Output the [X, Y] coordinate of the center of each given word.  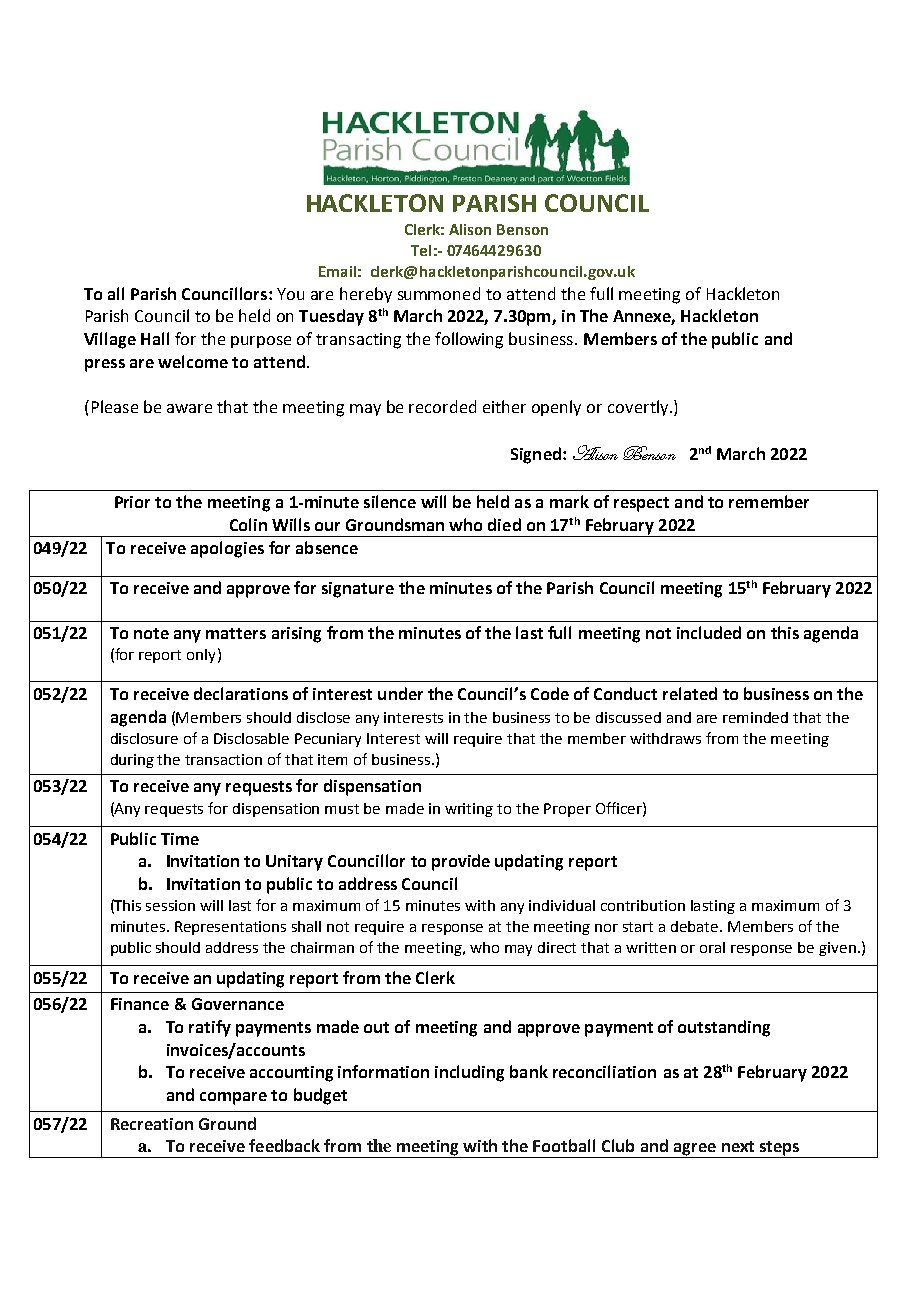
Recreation [152, 1124]
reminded [755, 717]
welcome [193, 361]
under [400, 693]
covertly [639, 408]
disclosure [144, 738]
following [469, 340]
